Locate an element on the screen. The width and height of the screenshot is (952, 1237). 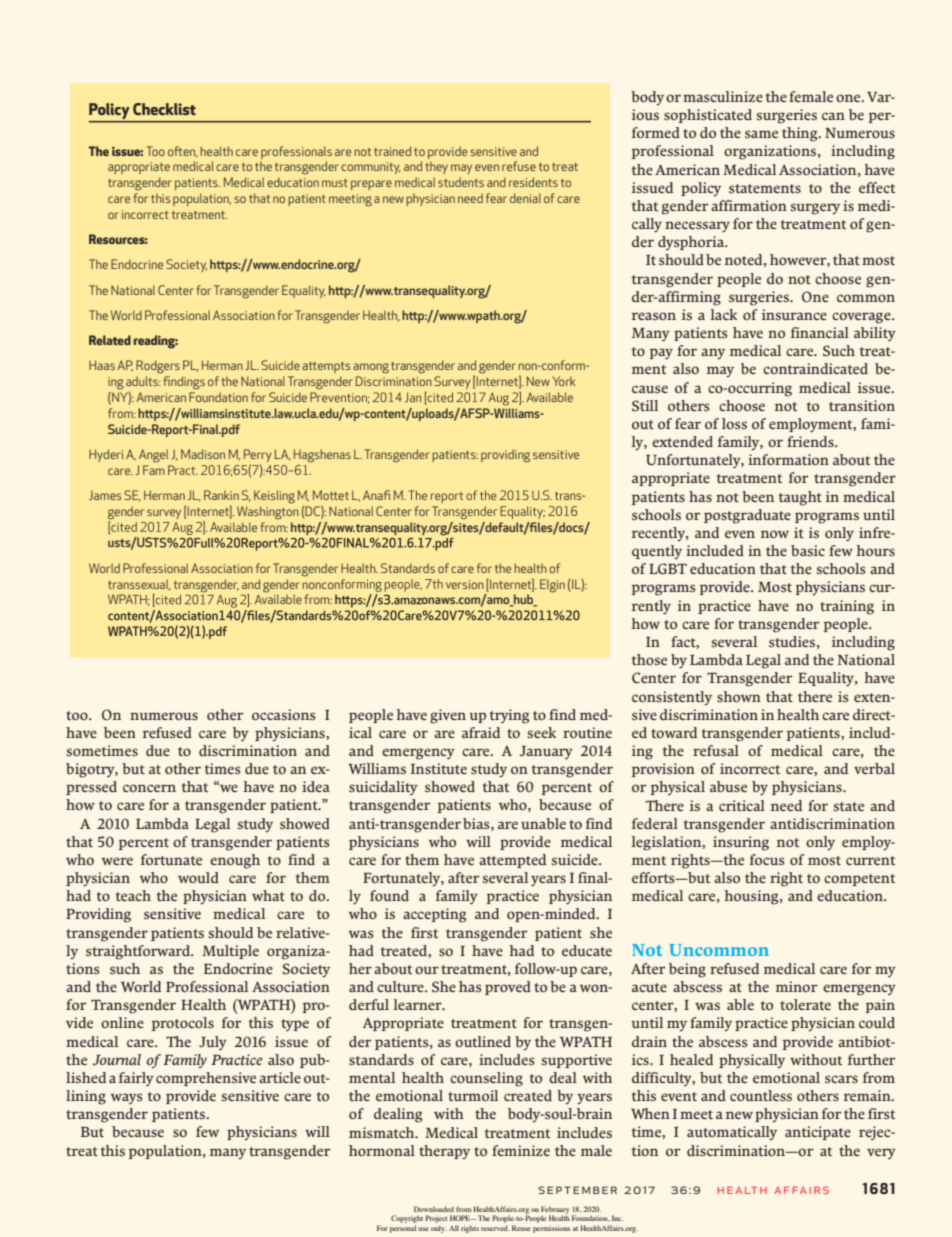
attempted is located at coordinates (512, 861).
